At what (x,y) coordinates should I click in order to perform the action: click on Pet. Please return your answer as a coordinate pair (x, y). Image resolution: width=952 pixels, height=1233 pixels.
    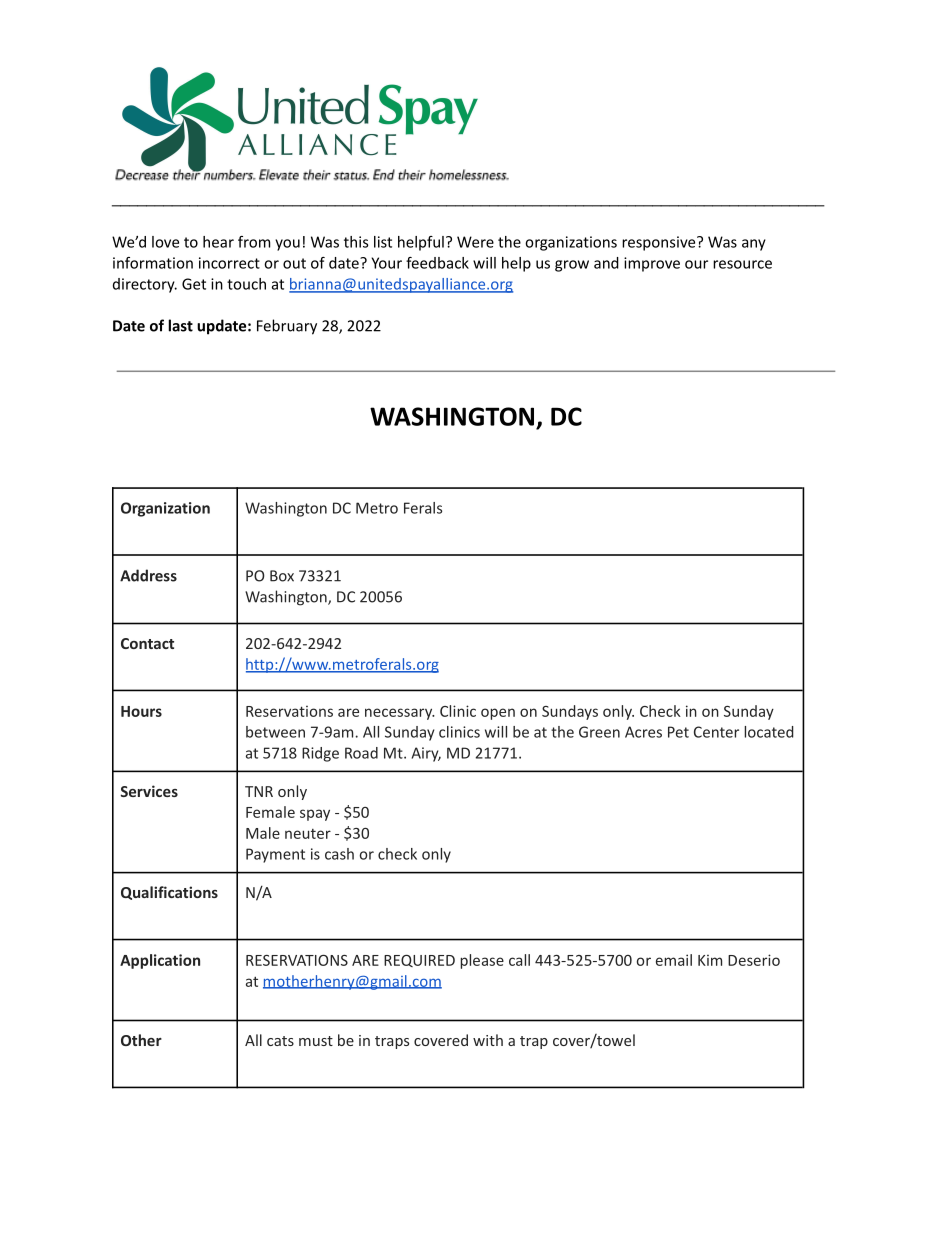
    Looking at the image, I should click on (678, 732).
